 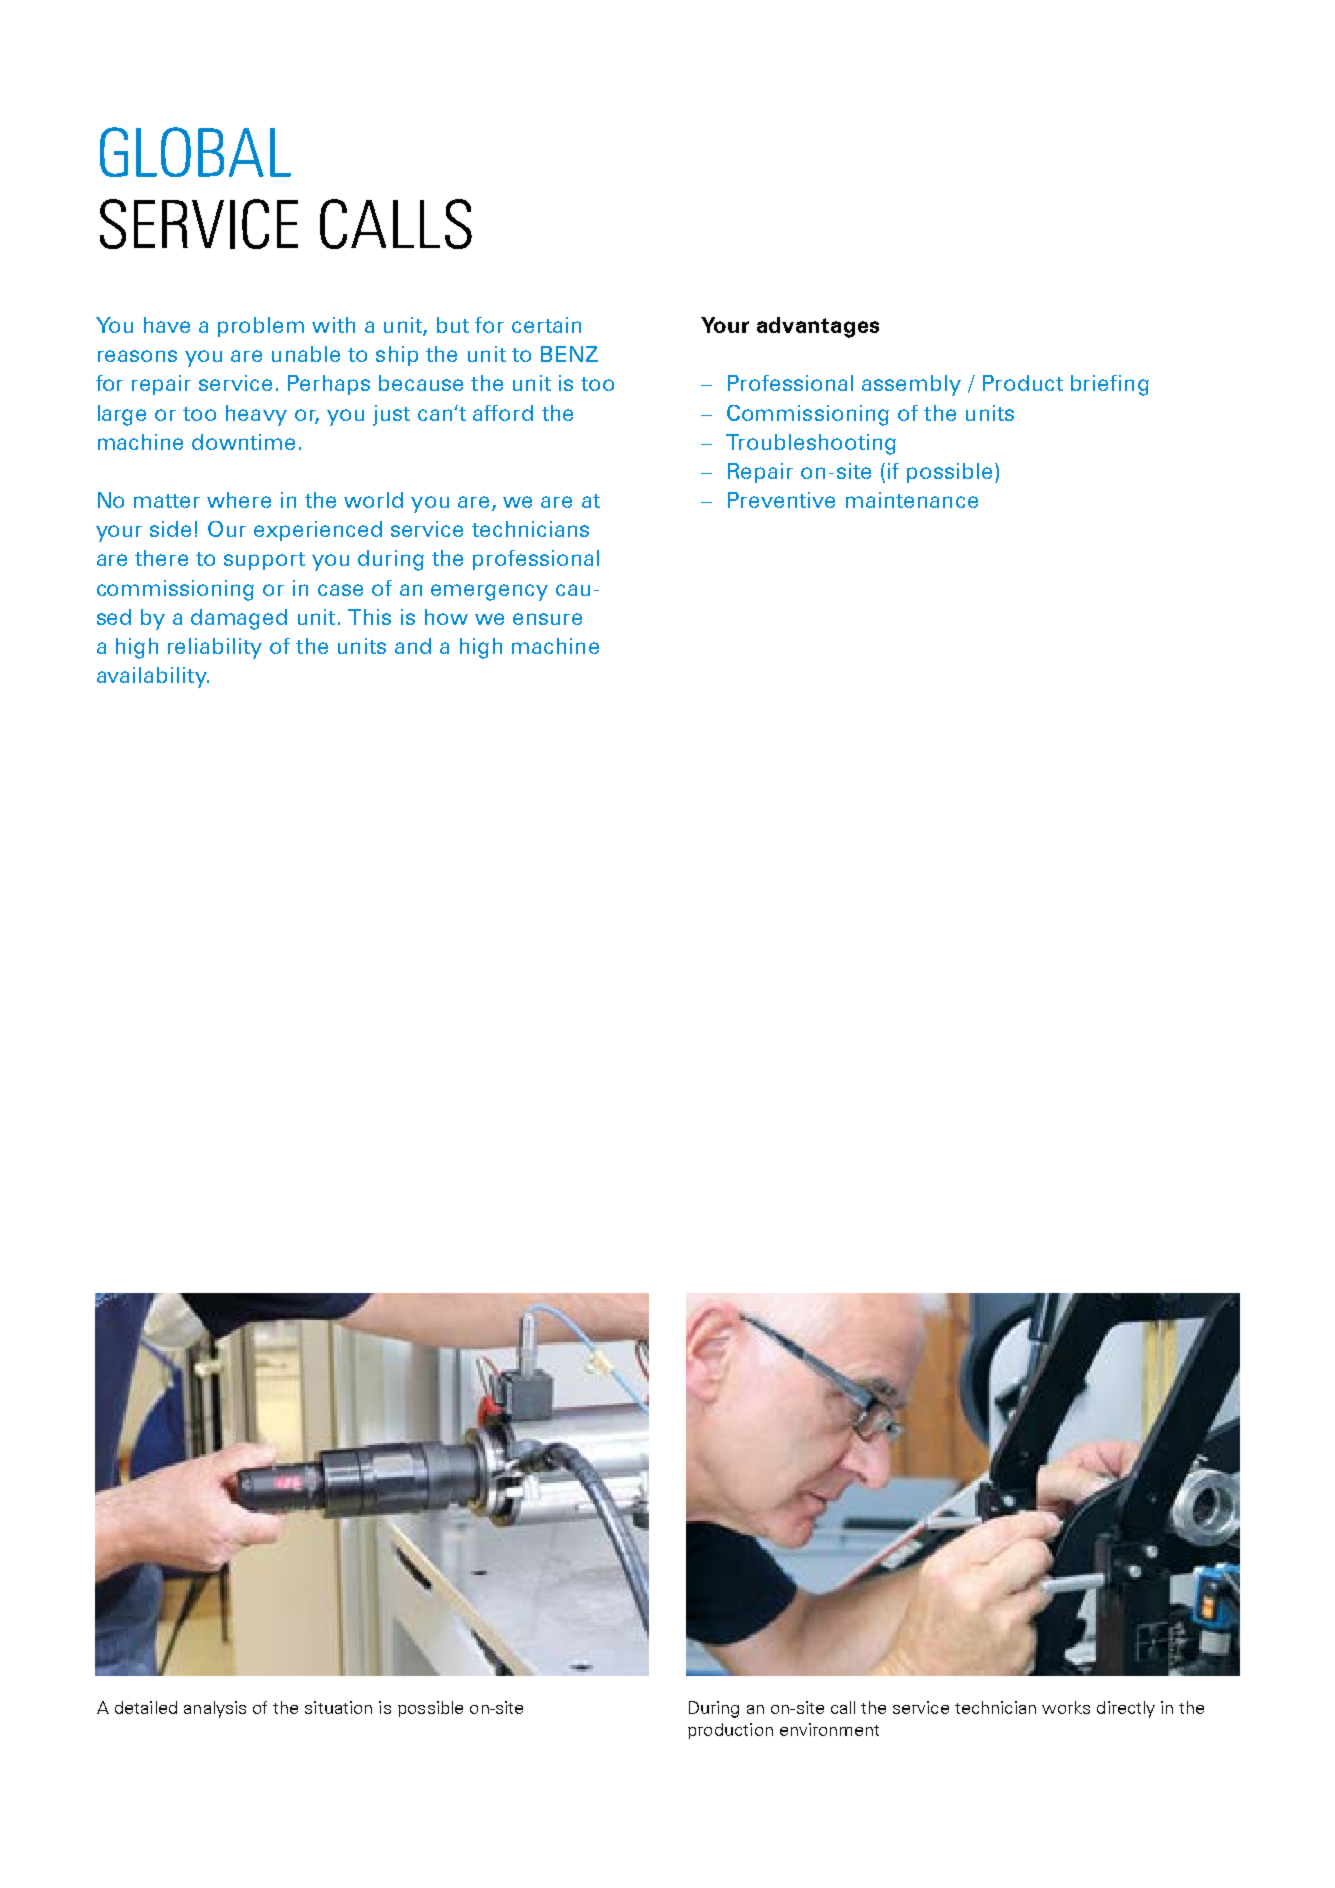 What do you see at coordinates (912, 500) in the page?
I see `maintenance` at bounding box center [912, 500].
